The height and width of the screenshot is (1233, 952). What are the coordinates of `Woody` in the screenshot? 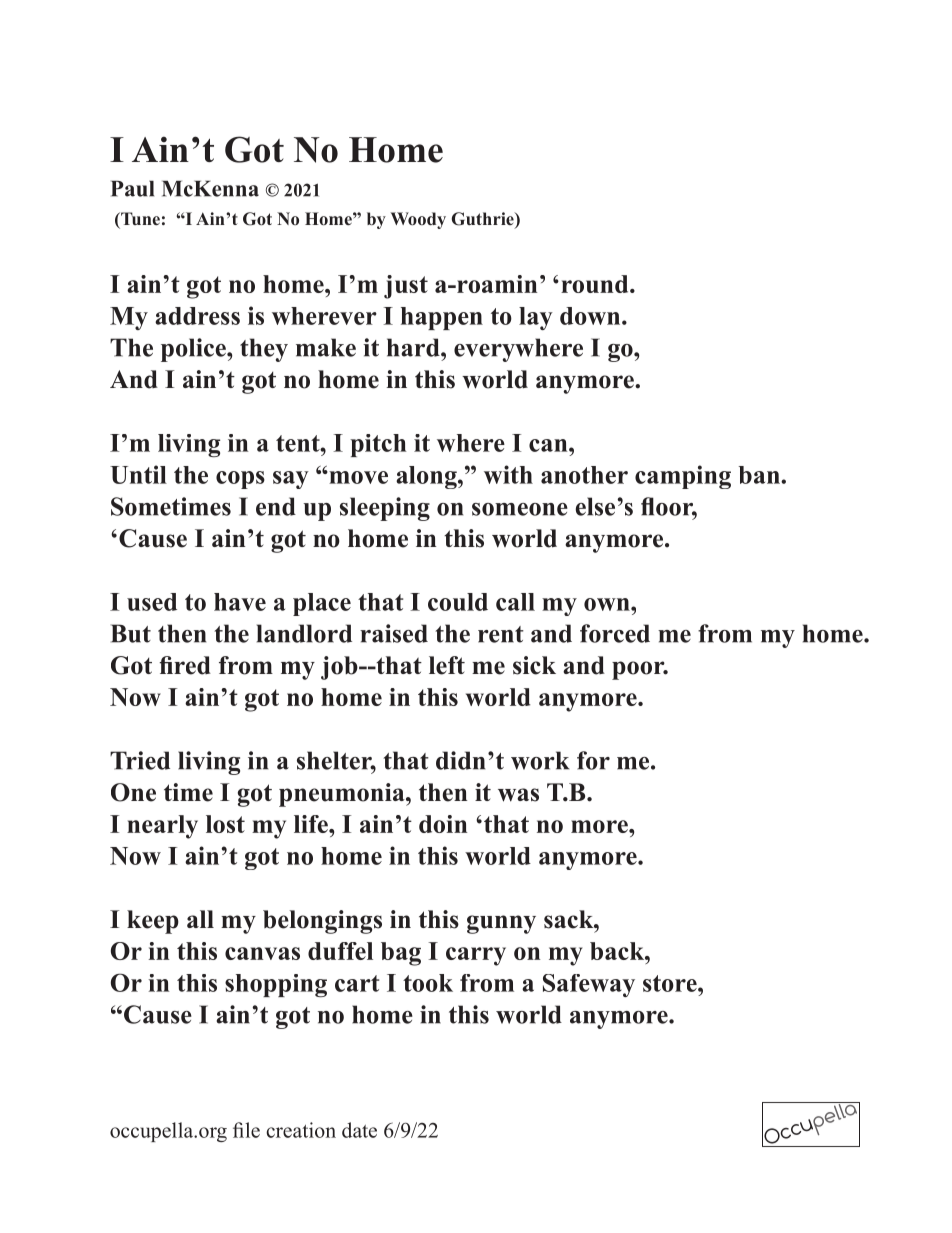 It's located at (418, 220).
